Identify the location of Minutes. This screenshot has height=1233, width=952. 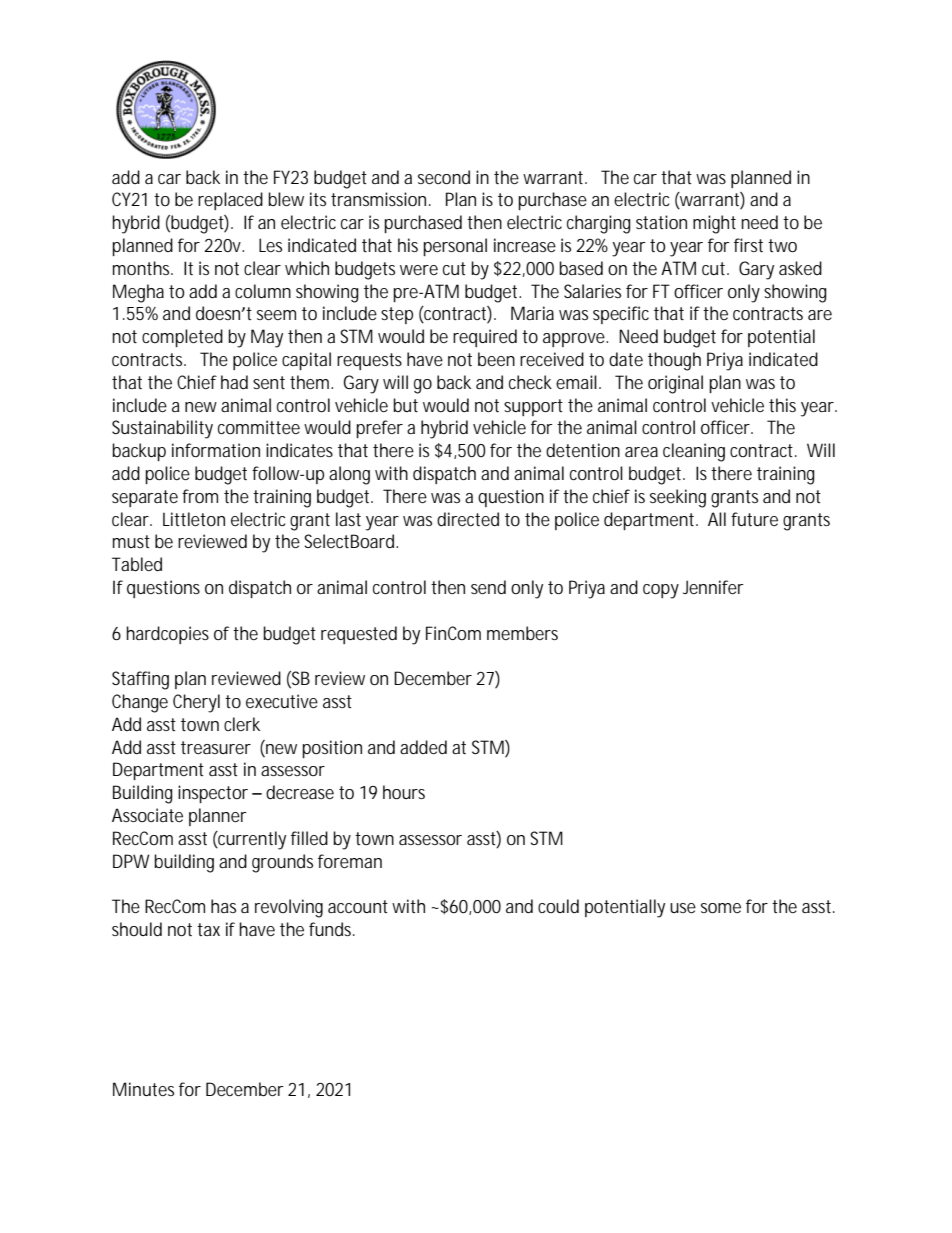
(143, 1089).
